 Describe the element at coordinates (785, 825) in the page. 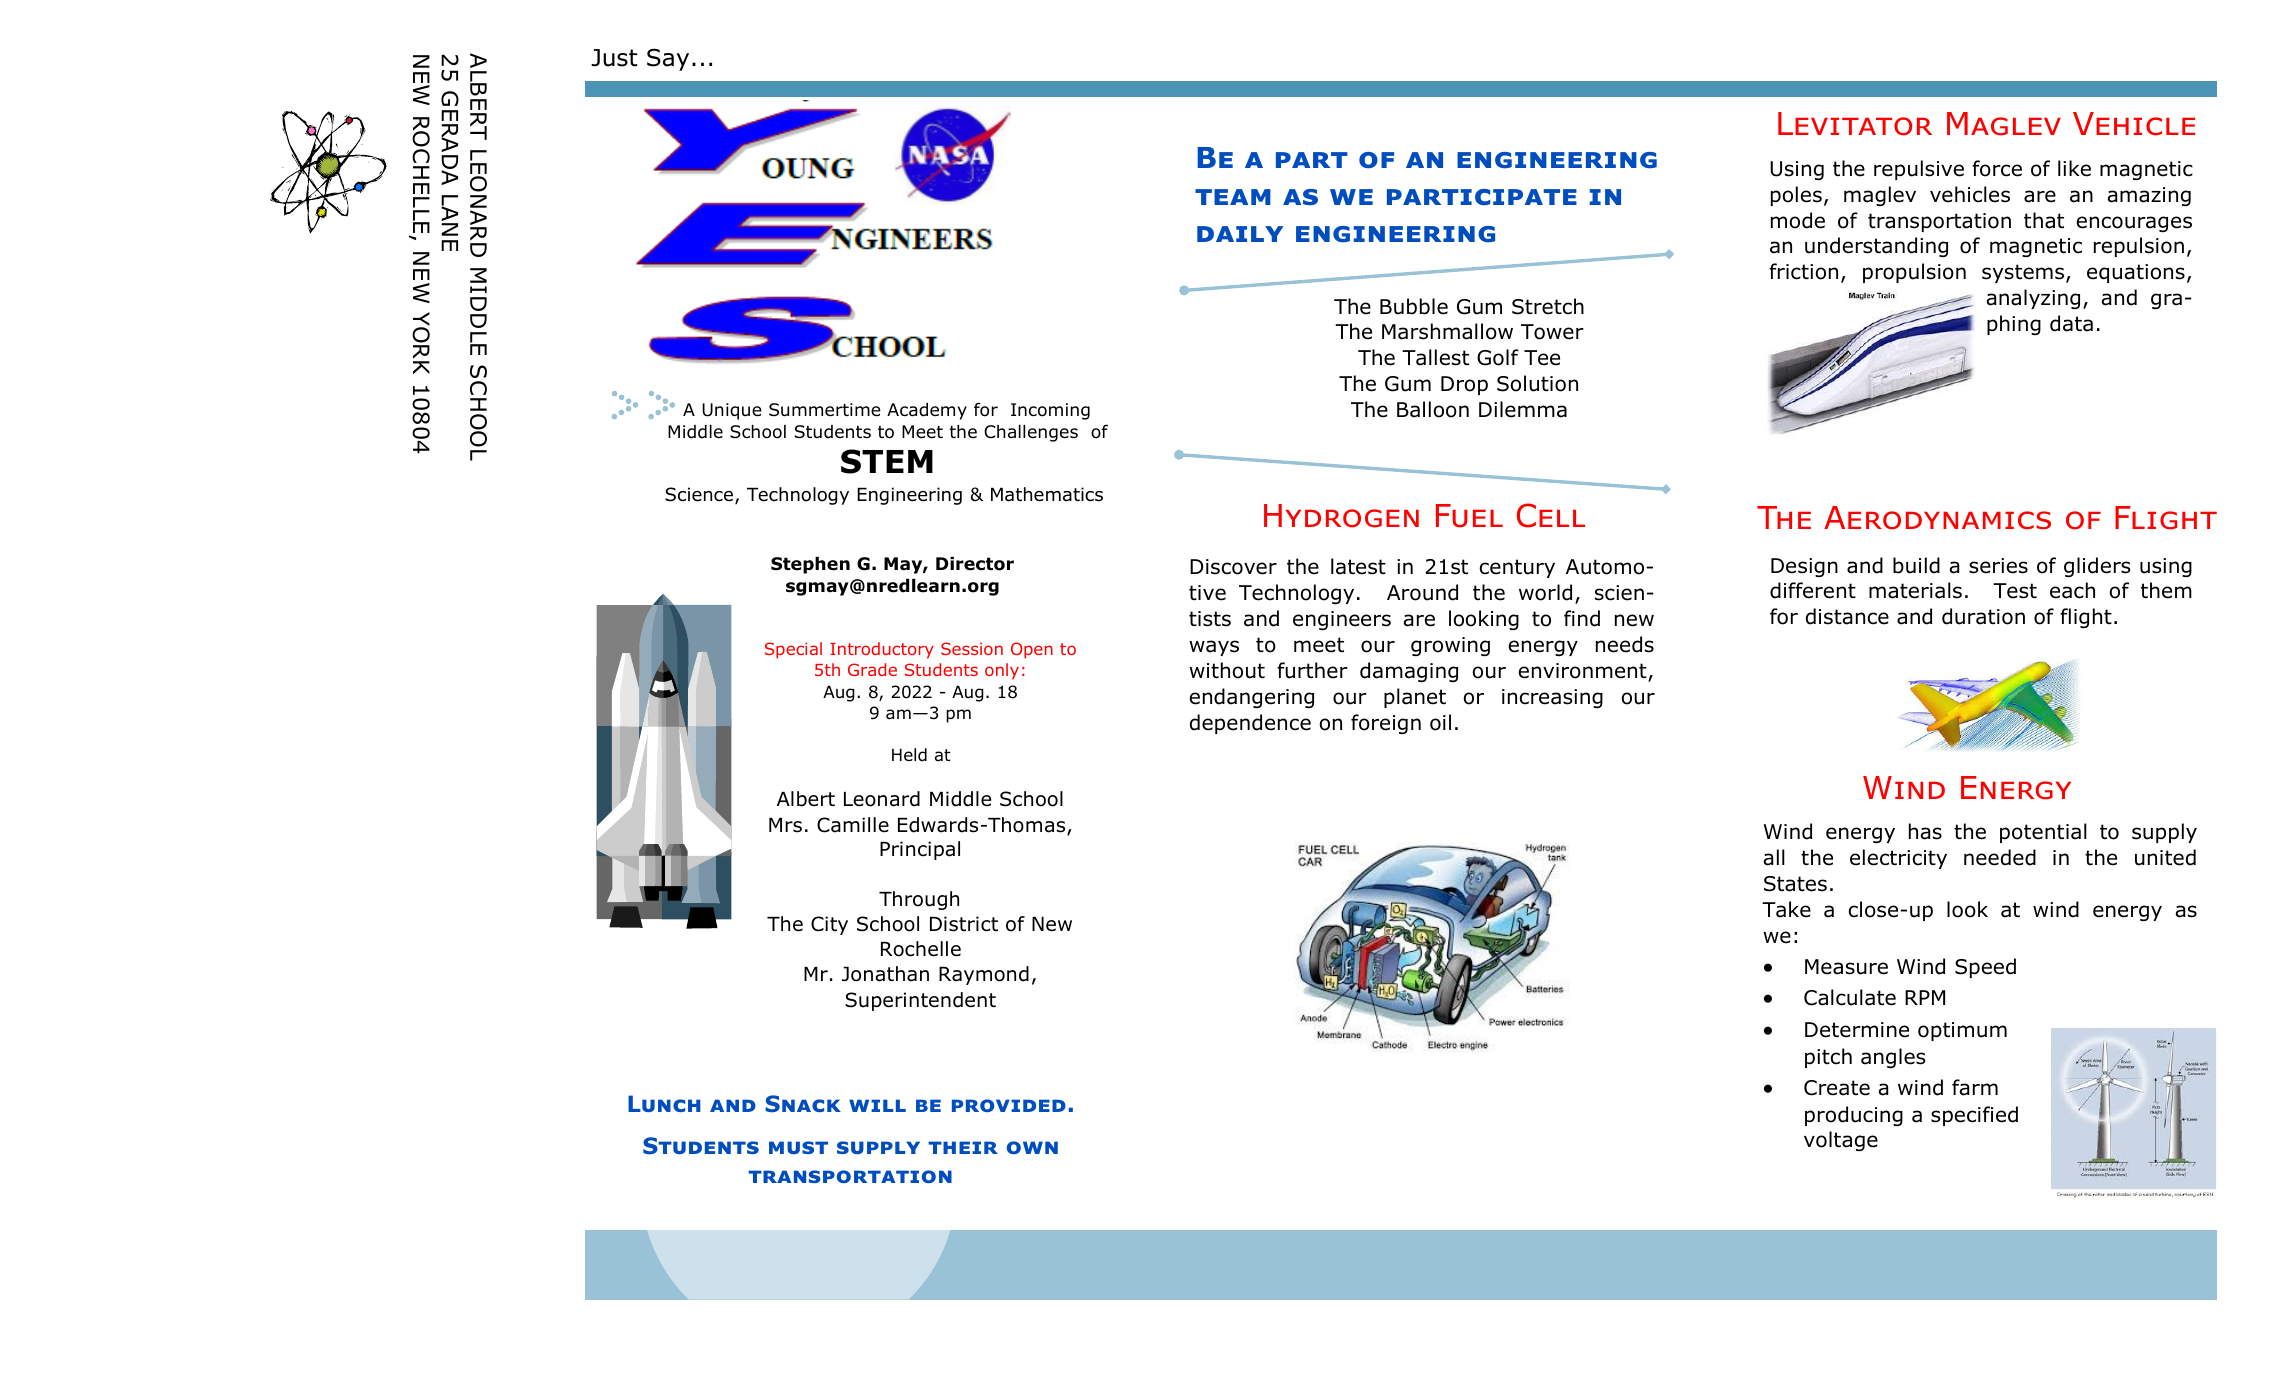

I see `Mrs` at that location.
